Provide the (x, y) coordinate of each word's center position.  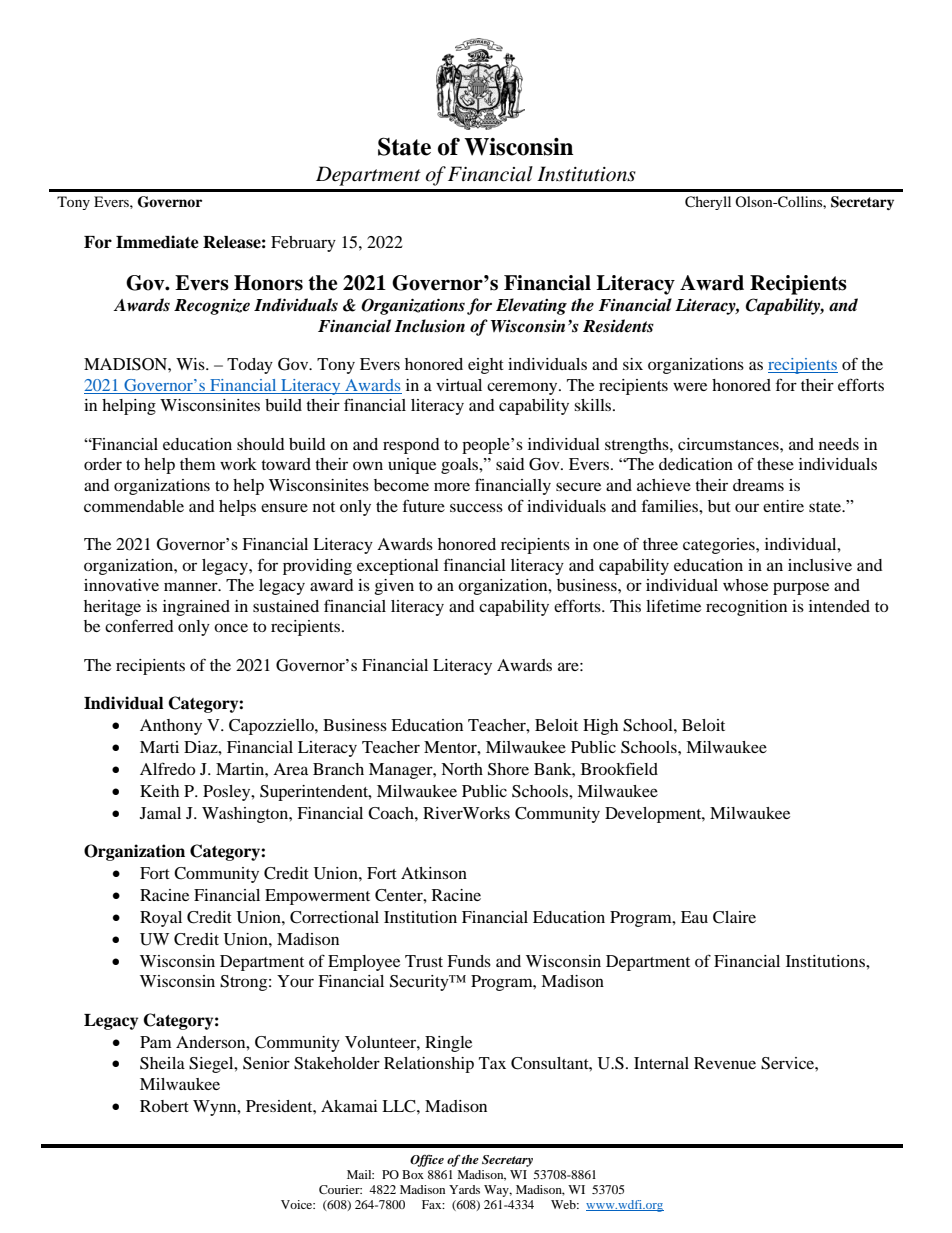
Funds (469, 961)
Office (427, 1160)
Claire (734, 917)
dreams (758, 485)
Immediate (157, 242)
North (462, 769)
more (452, 486)
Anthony (171, 727)
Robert (164, 1106)
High (600, 727)
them (198, 464)
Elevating (531, 306)
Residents (618, 326)
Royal (161, 919)
